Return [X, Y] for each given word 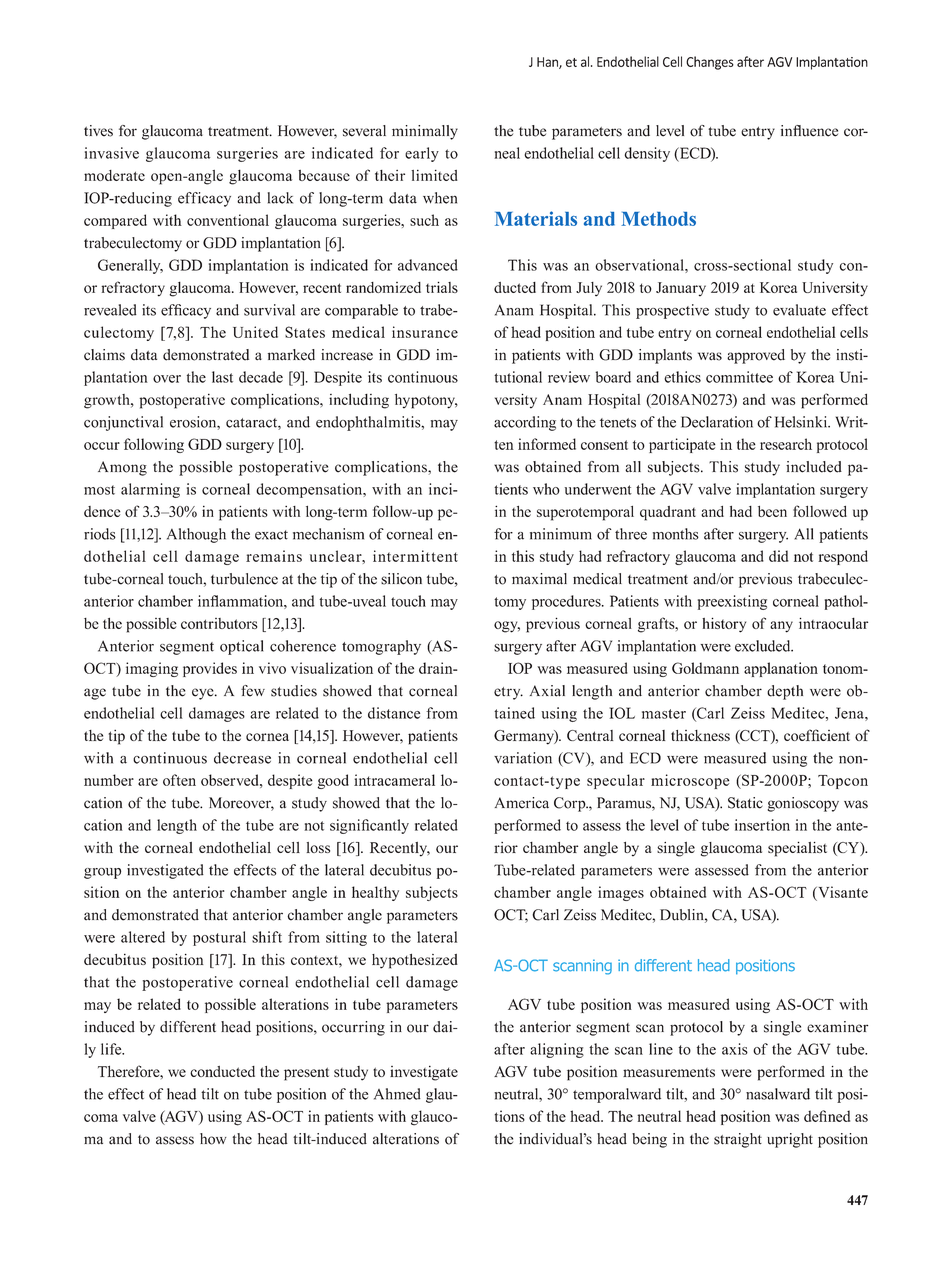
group [102, 873]
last [222, 377]
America [522, 803]
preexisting [732, 602]
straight [738, 1140]
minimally [425, 132]
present [306, 1074]
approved [756, 356]
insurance [425, 332]
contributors [219, 623]
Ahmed [397, 1094]
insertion [762, 825]
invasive [111, 153]
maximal [539, 579]
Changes [710, 63]
